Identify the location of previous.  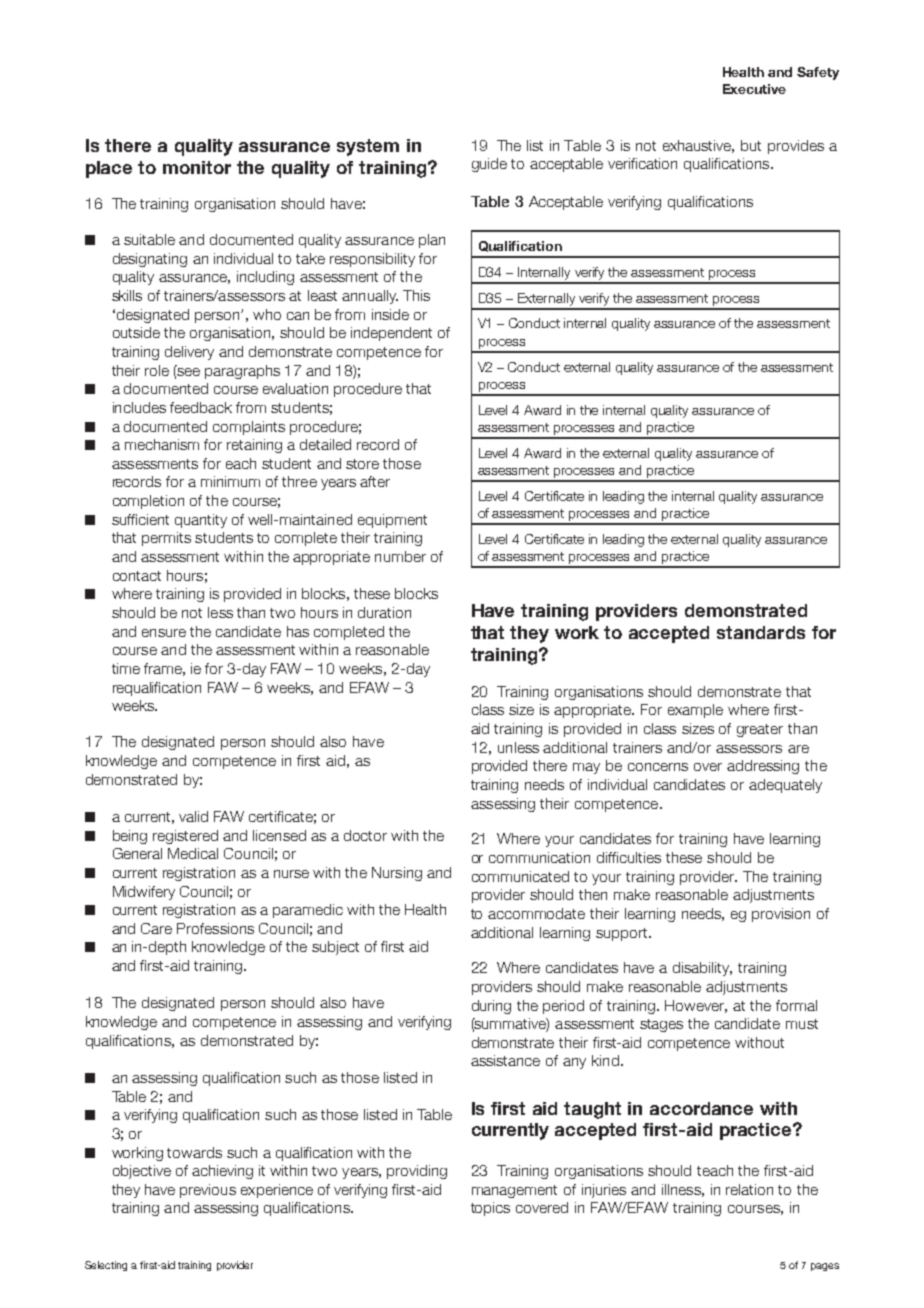
(208, 1191).
